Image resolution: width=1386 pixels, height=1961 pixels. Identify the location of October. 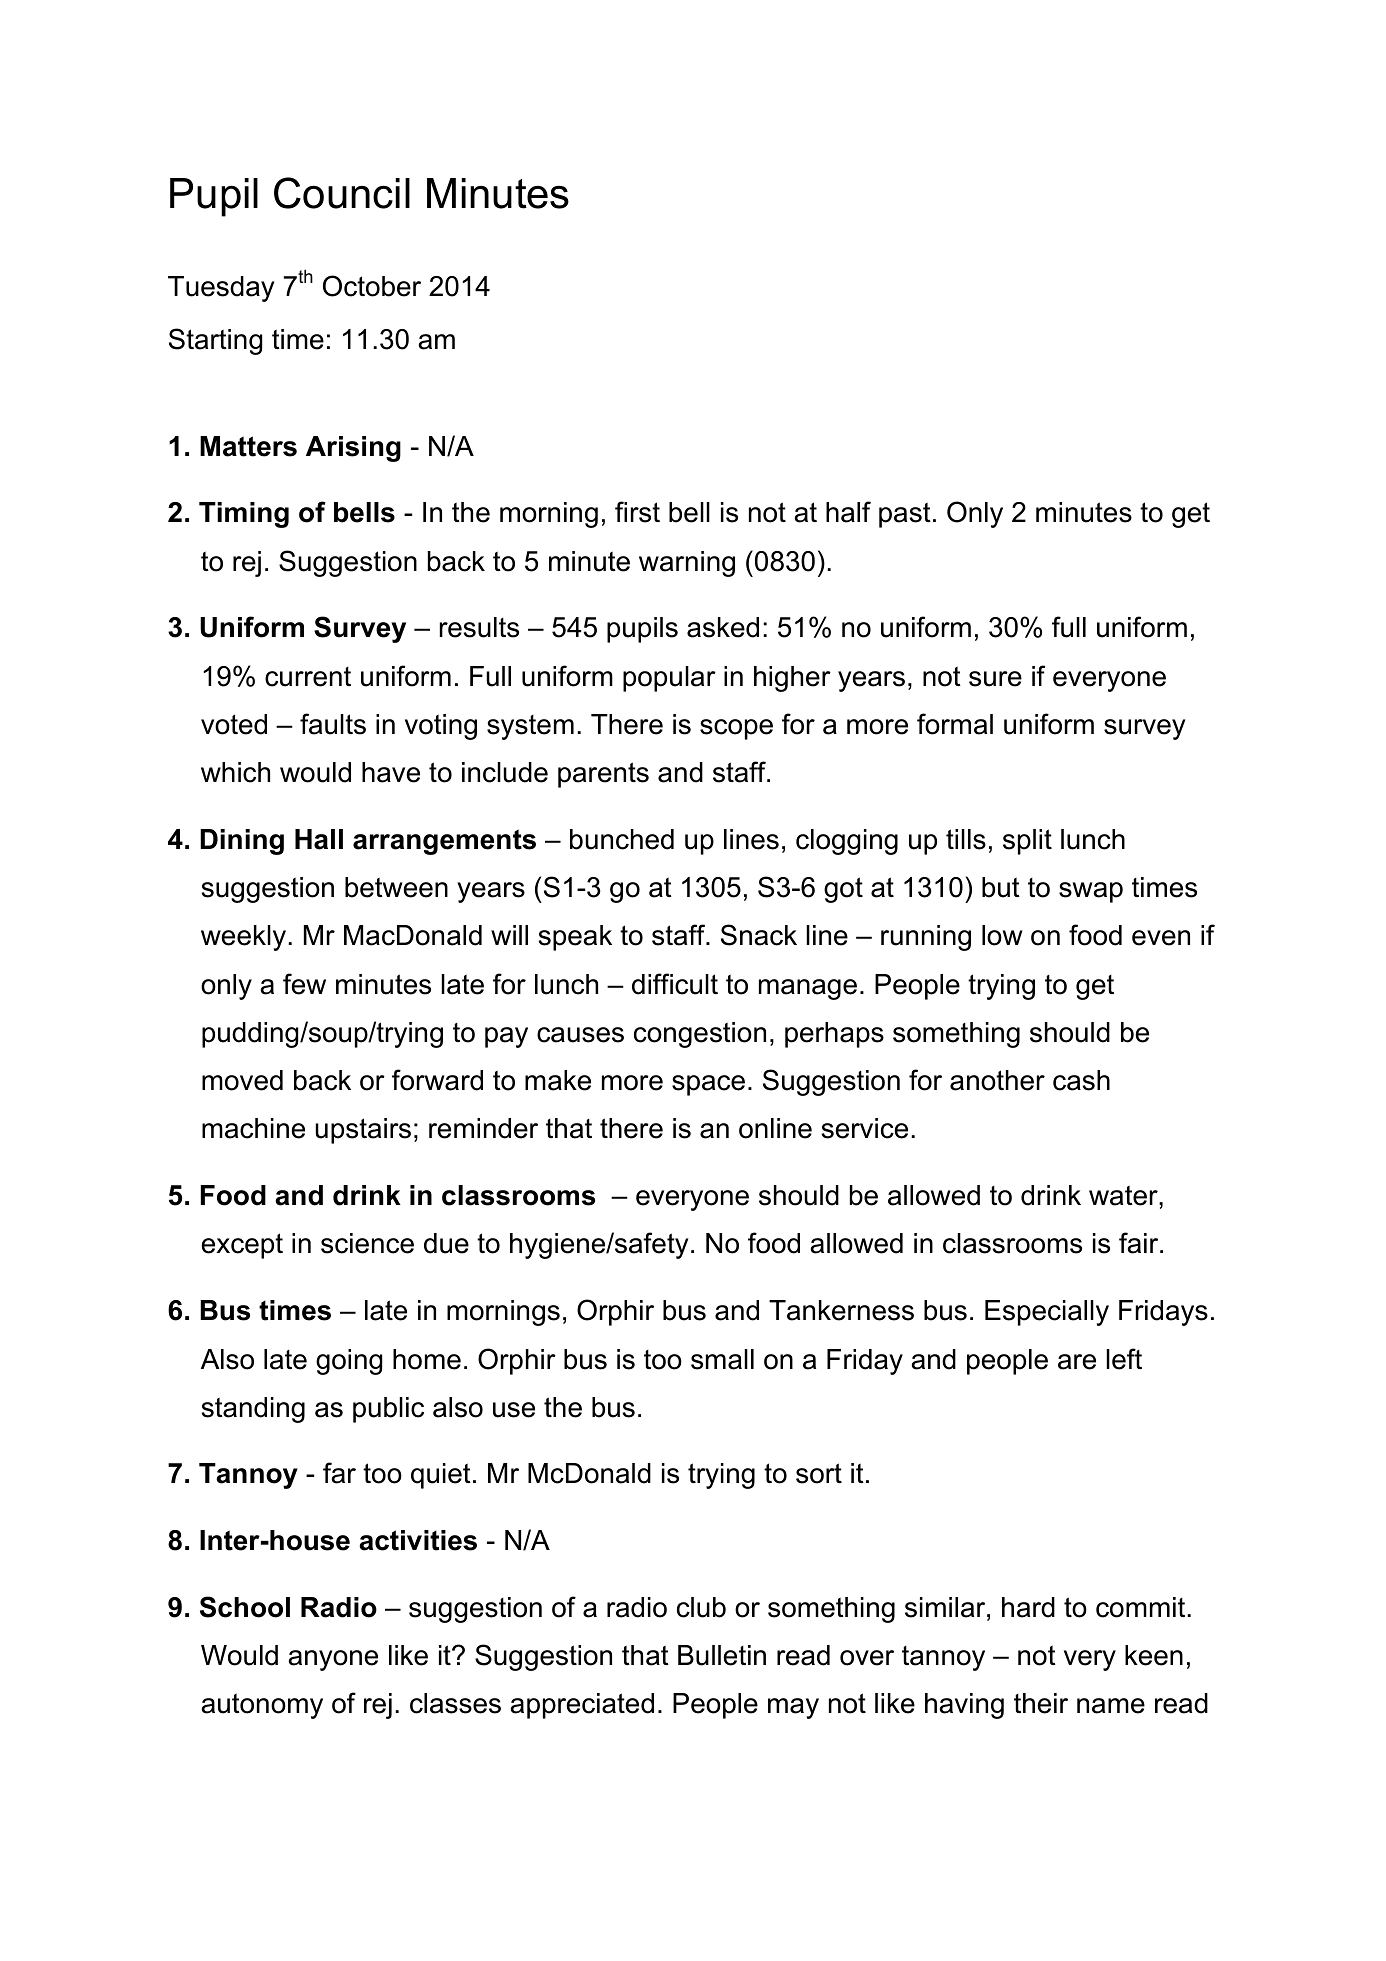
(372, 286).
